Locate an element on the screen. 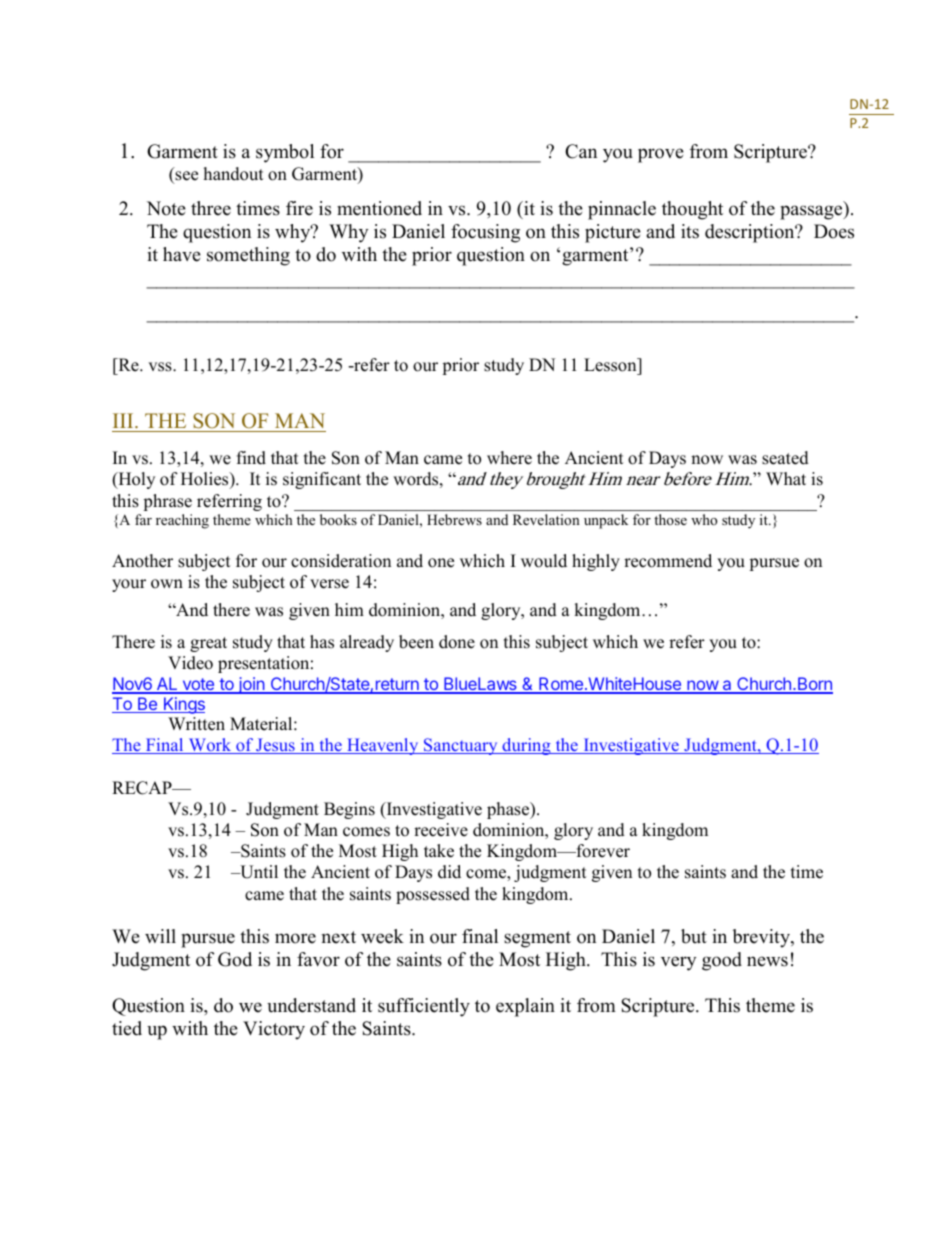  receive is located at coordinates (441, 830).
